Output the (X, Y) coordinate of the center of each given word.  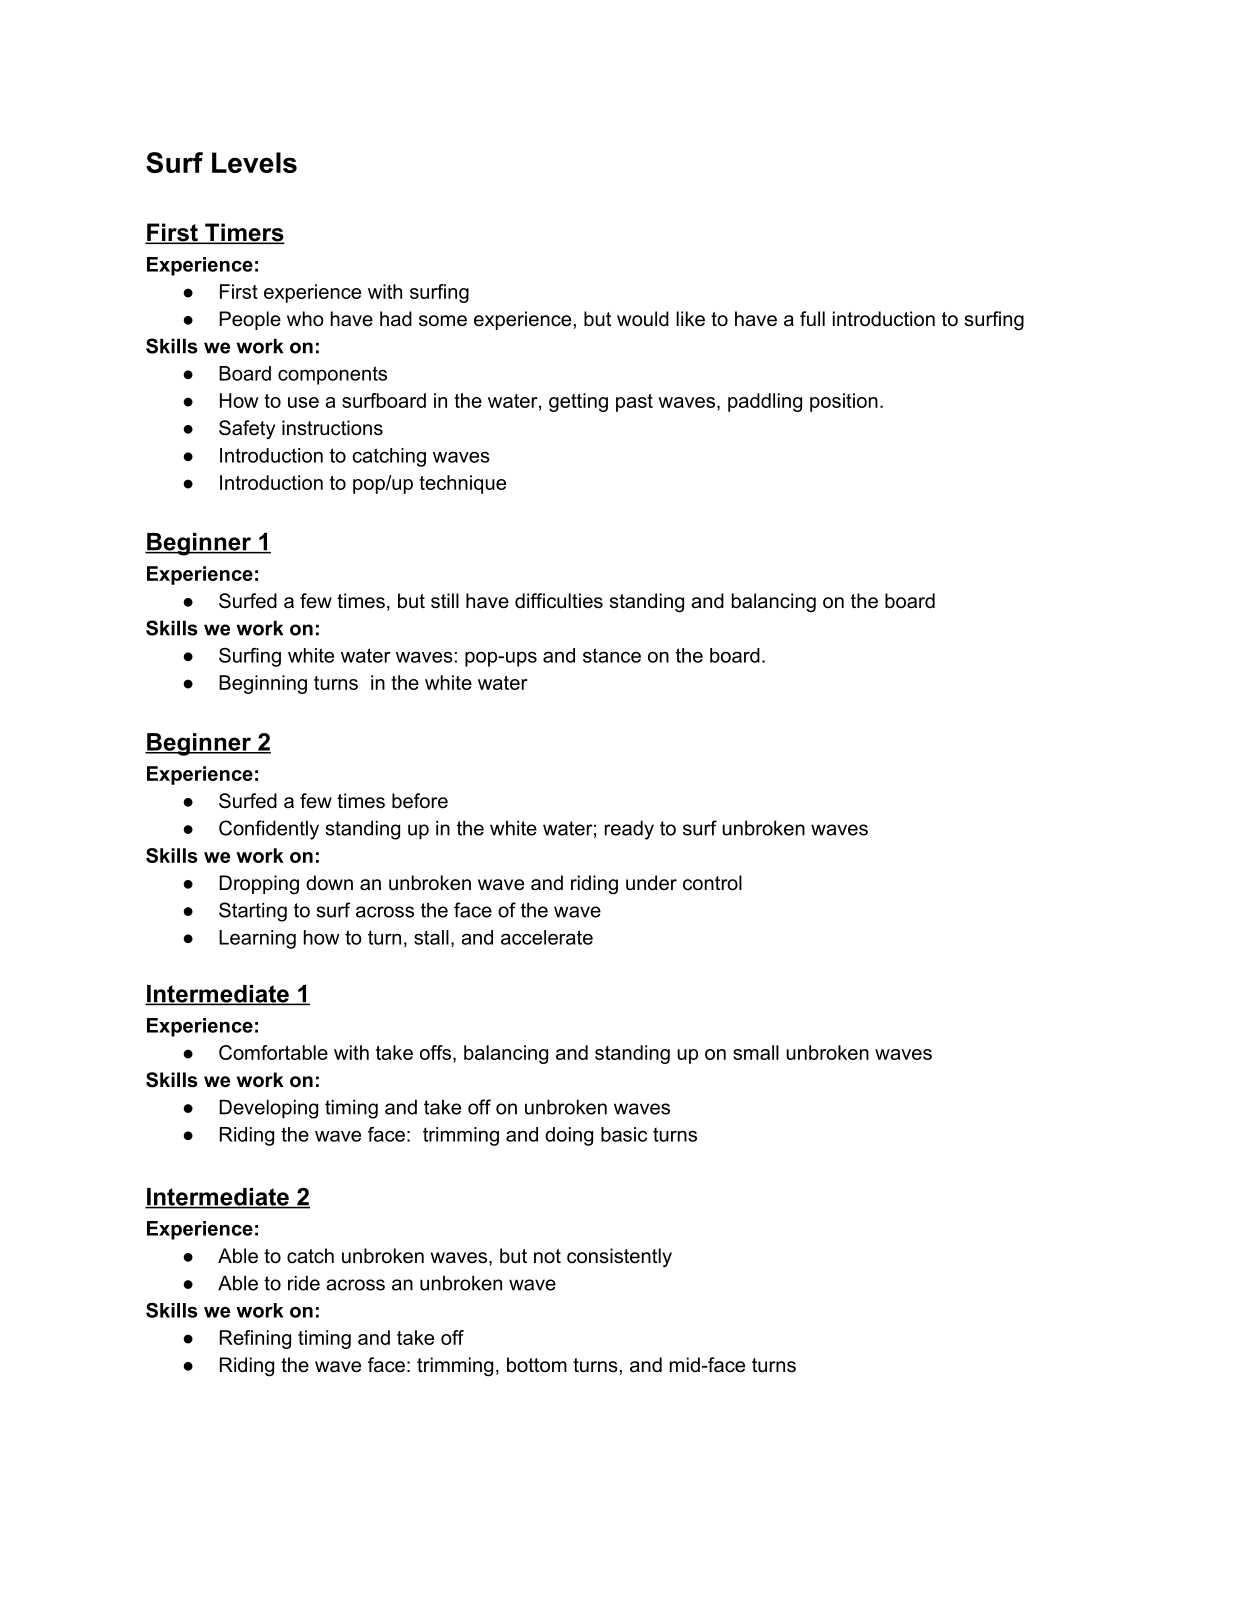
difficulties (559, 601)
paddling (765, 402)
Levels (254, 162)
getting (578, 402)
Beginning (263, 684)
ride (304, 1283)
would (643, 319)
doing (569, 1136)
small (756, 1052)
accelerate (547, 937)
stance (612, 655)
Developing (269, 1109)
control (712, 883)
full (812, 319)
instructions (332, 428)
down (329, 883)
